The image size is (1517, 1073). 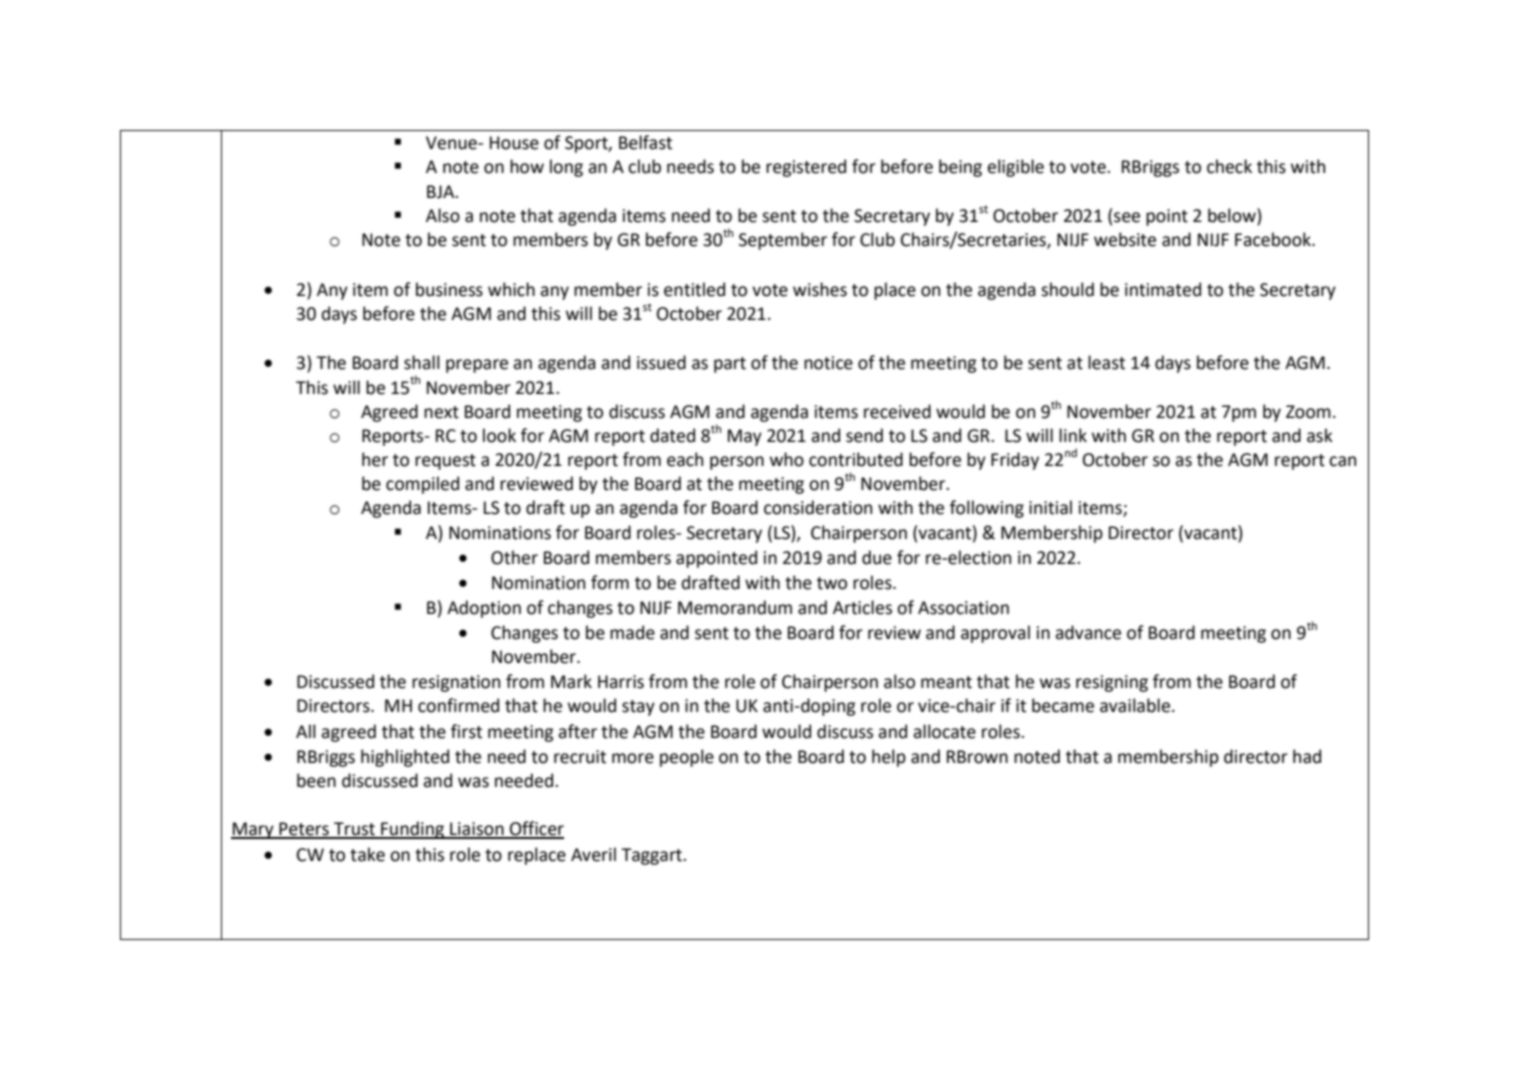 What do you see at coordinates (828, 363) in the screenshot?
I see `notice` at bounding box center [828, 363].
